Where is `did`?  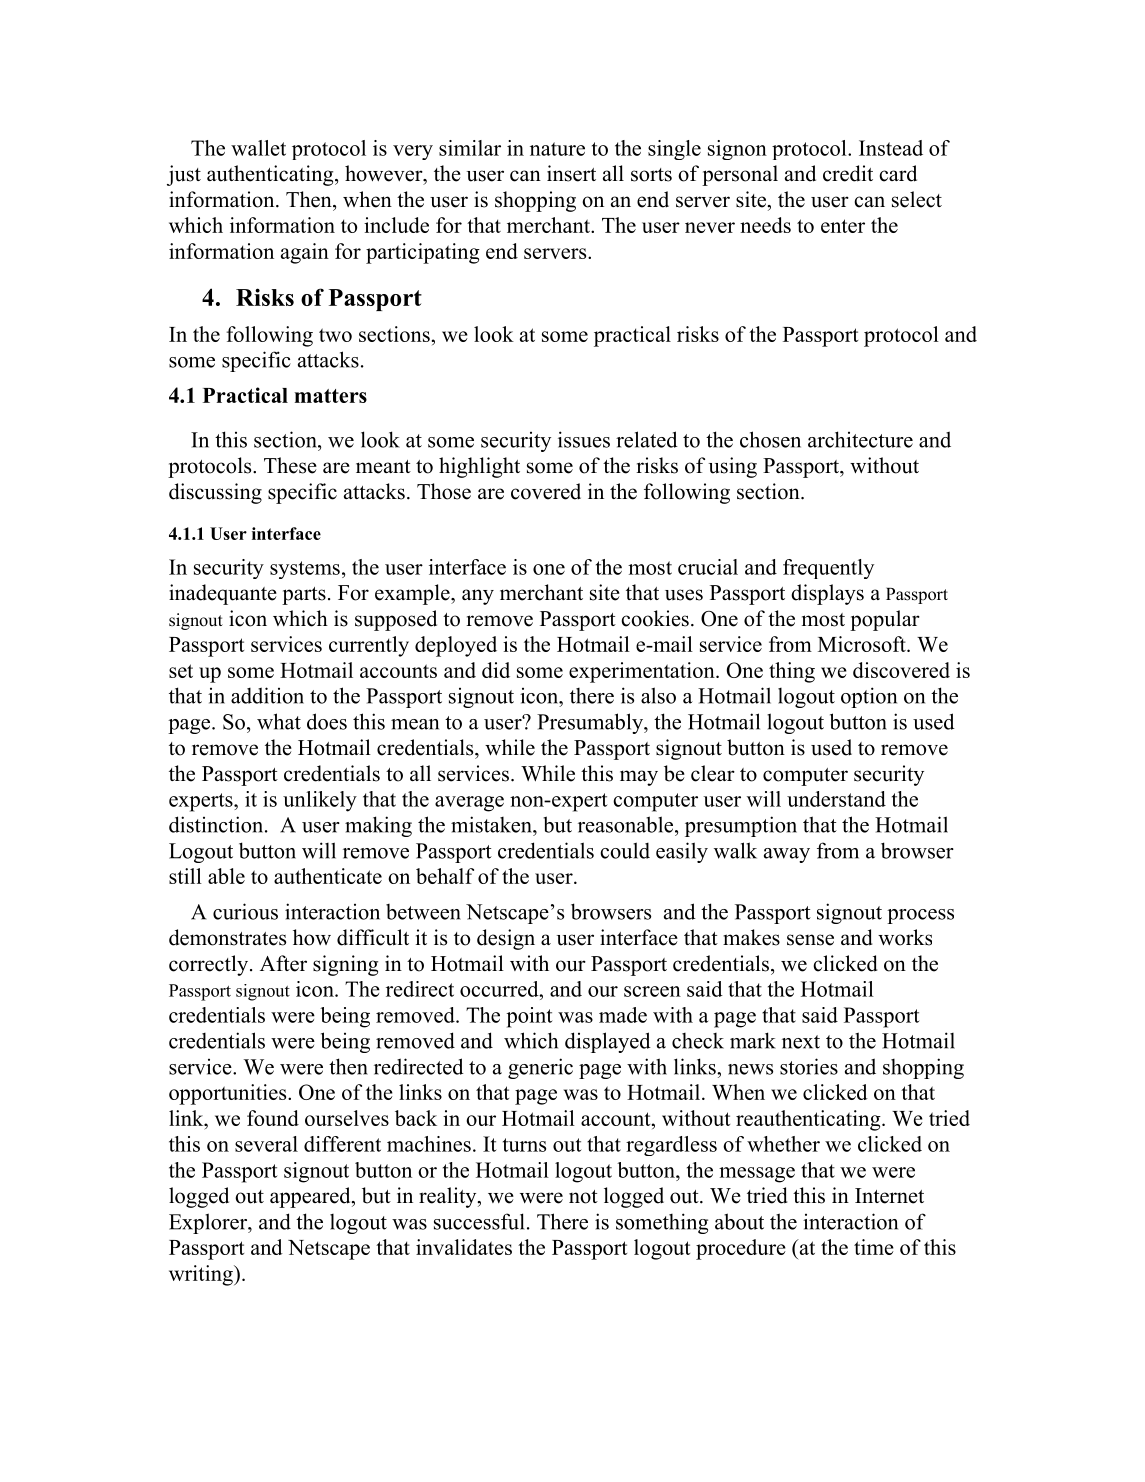
did is located at coordinates (496, 670).
